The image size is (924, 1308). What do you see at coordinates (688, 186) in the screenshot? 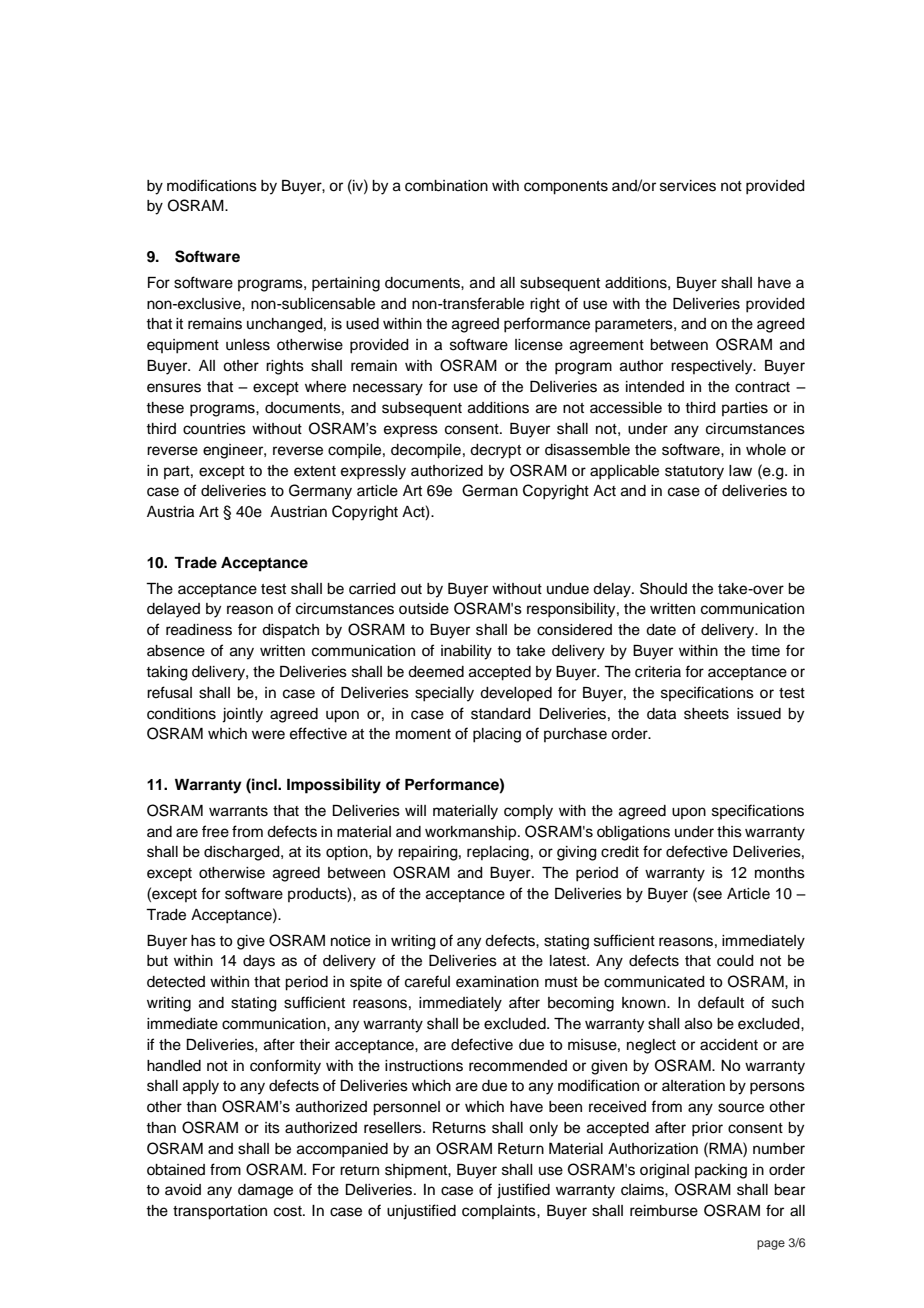
I see `services` at bounding box center [688, 186].
